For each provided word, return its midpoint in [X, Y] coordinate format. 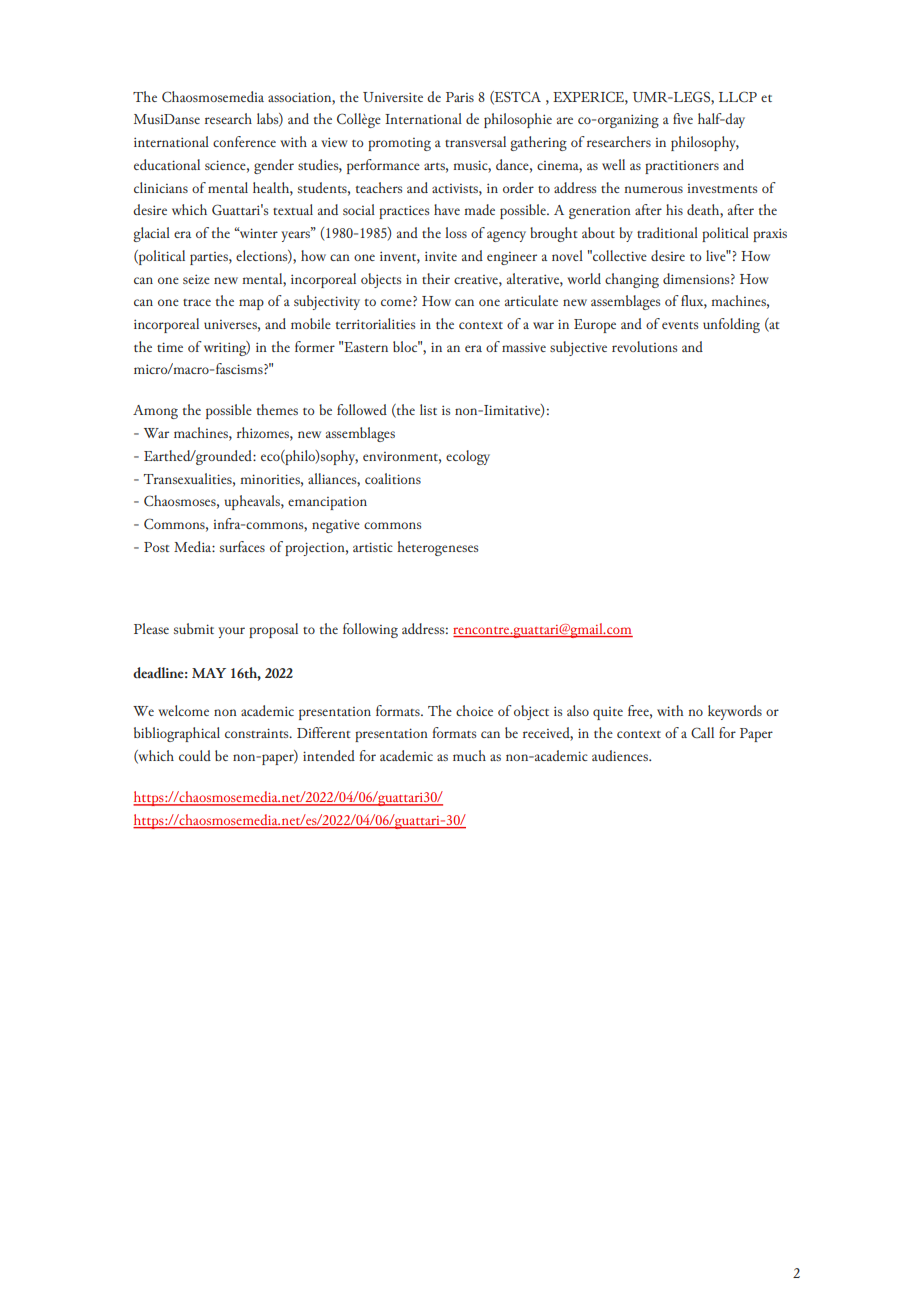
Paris [460, 97]
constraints [258, 733]
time [170, 347]
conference [244, 141]
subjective [578, 348]
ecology [468, 457]
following [370, 630]
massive [524, 347]
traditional [667, 232]
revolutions [644, 346]
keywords [735, 712]
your [231, 632]
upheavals [253, 502]
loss [456, 232]
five [683, 118]
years [297, 235]
